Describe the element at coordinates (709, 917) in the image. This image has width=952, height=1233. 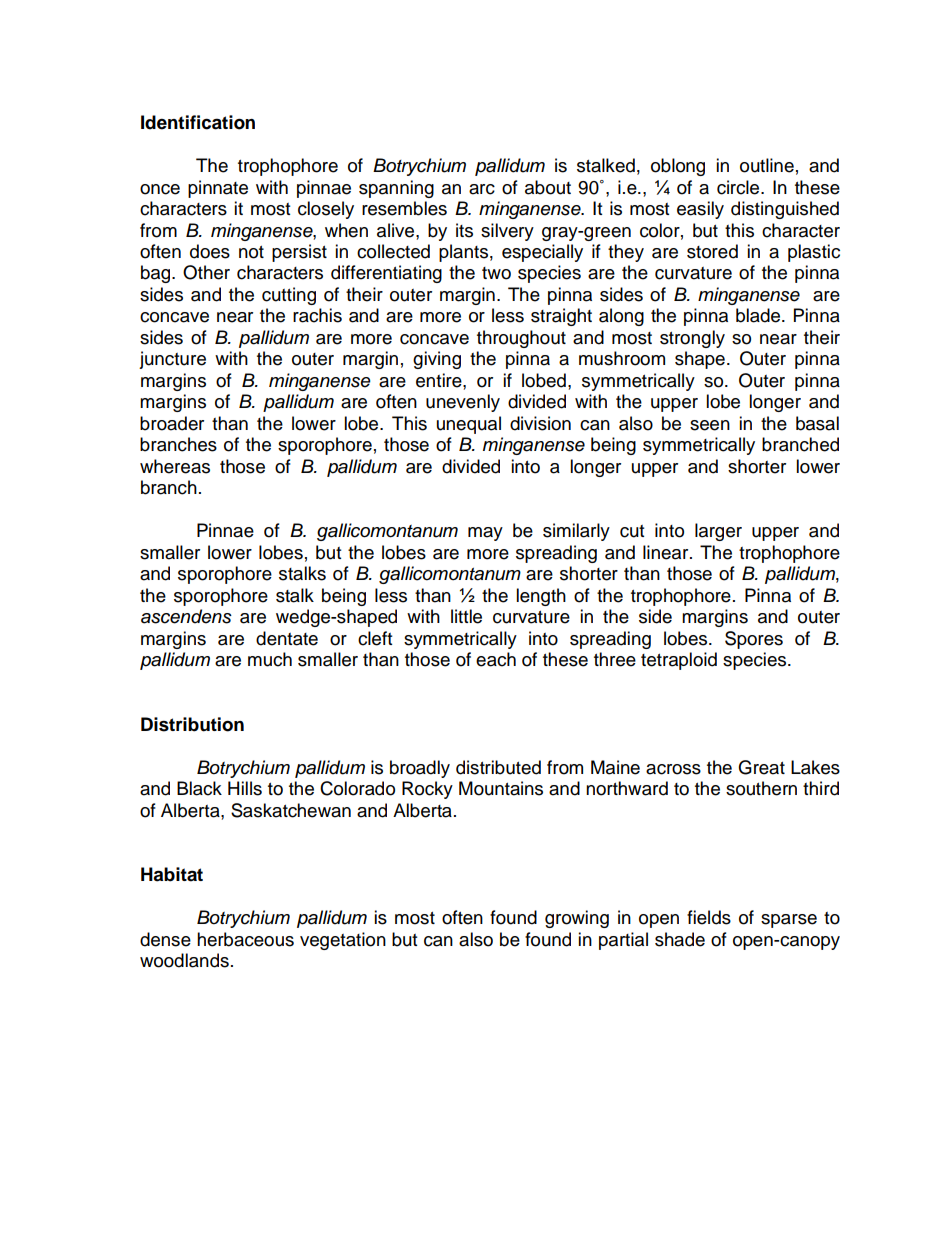
I see `fields` at that location.
